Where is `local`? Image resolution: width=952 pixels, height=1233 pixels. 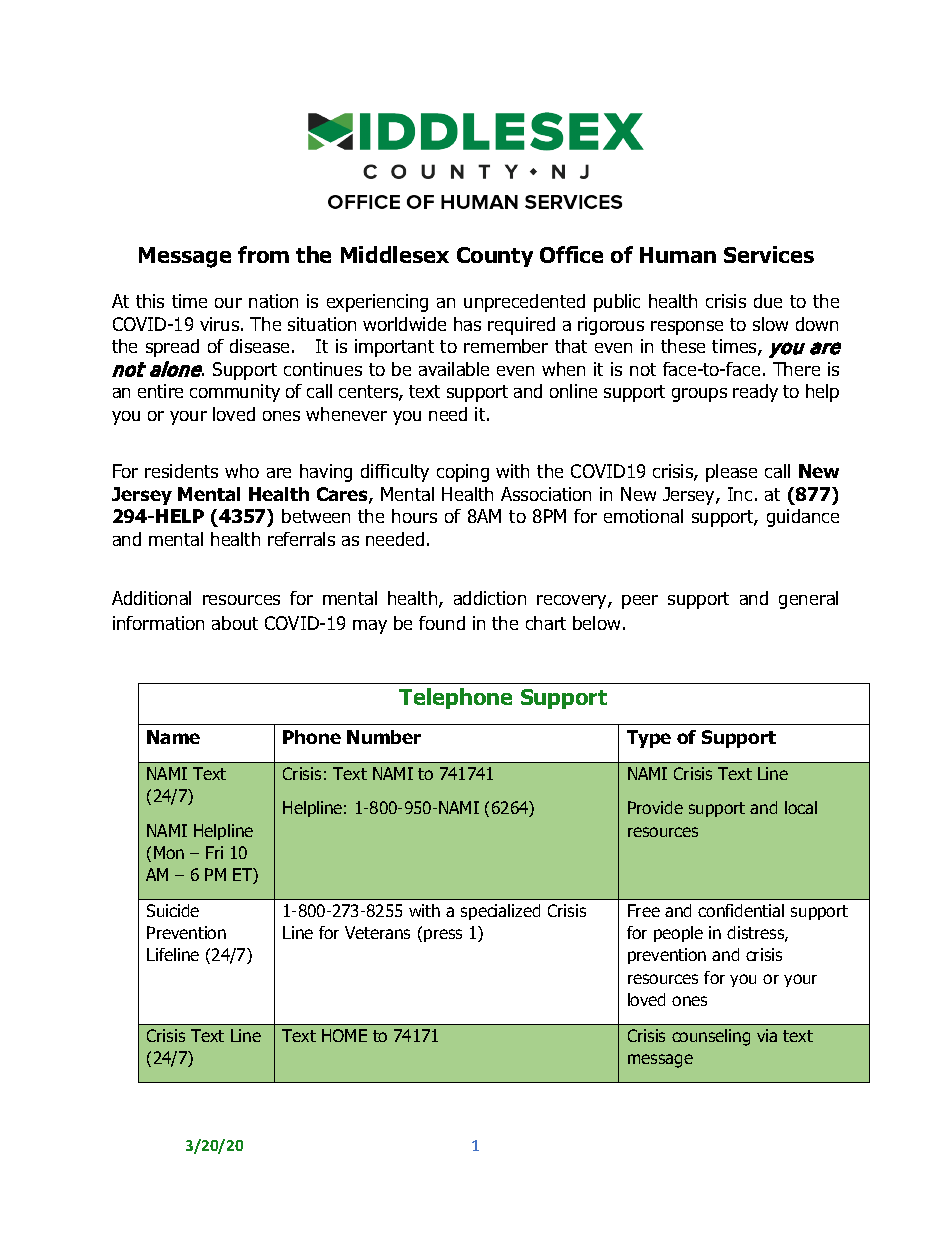
local is located at coordinates (801, 807).
